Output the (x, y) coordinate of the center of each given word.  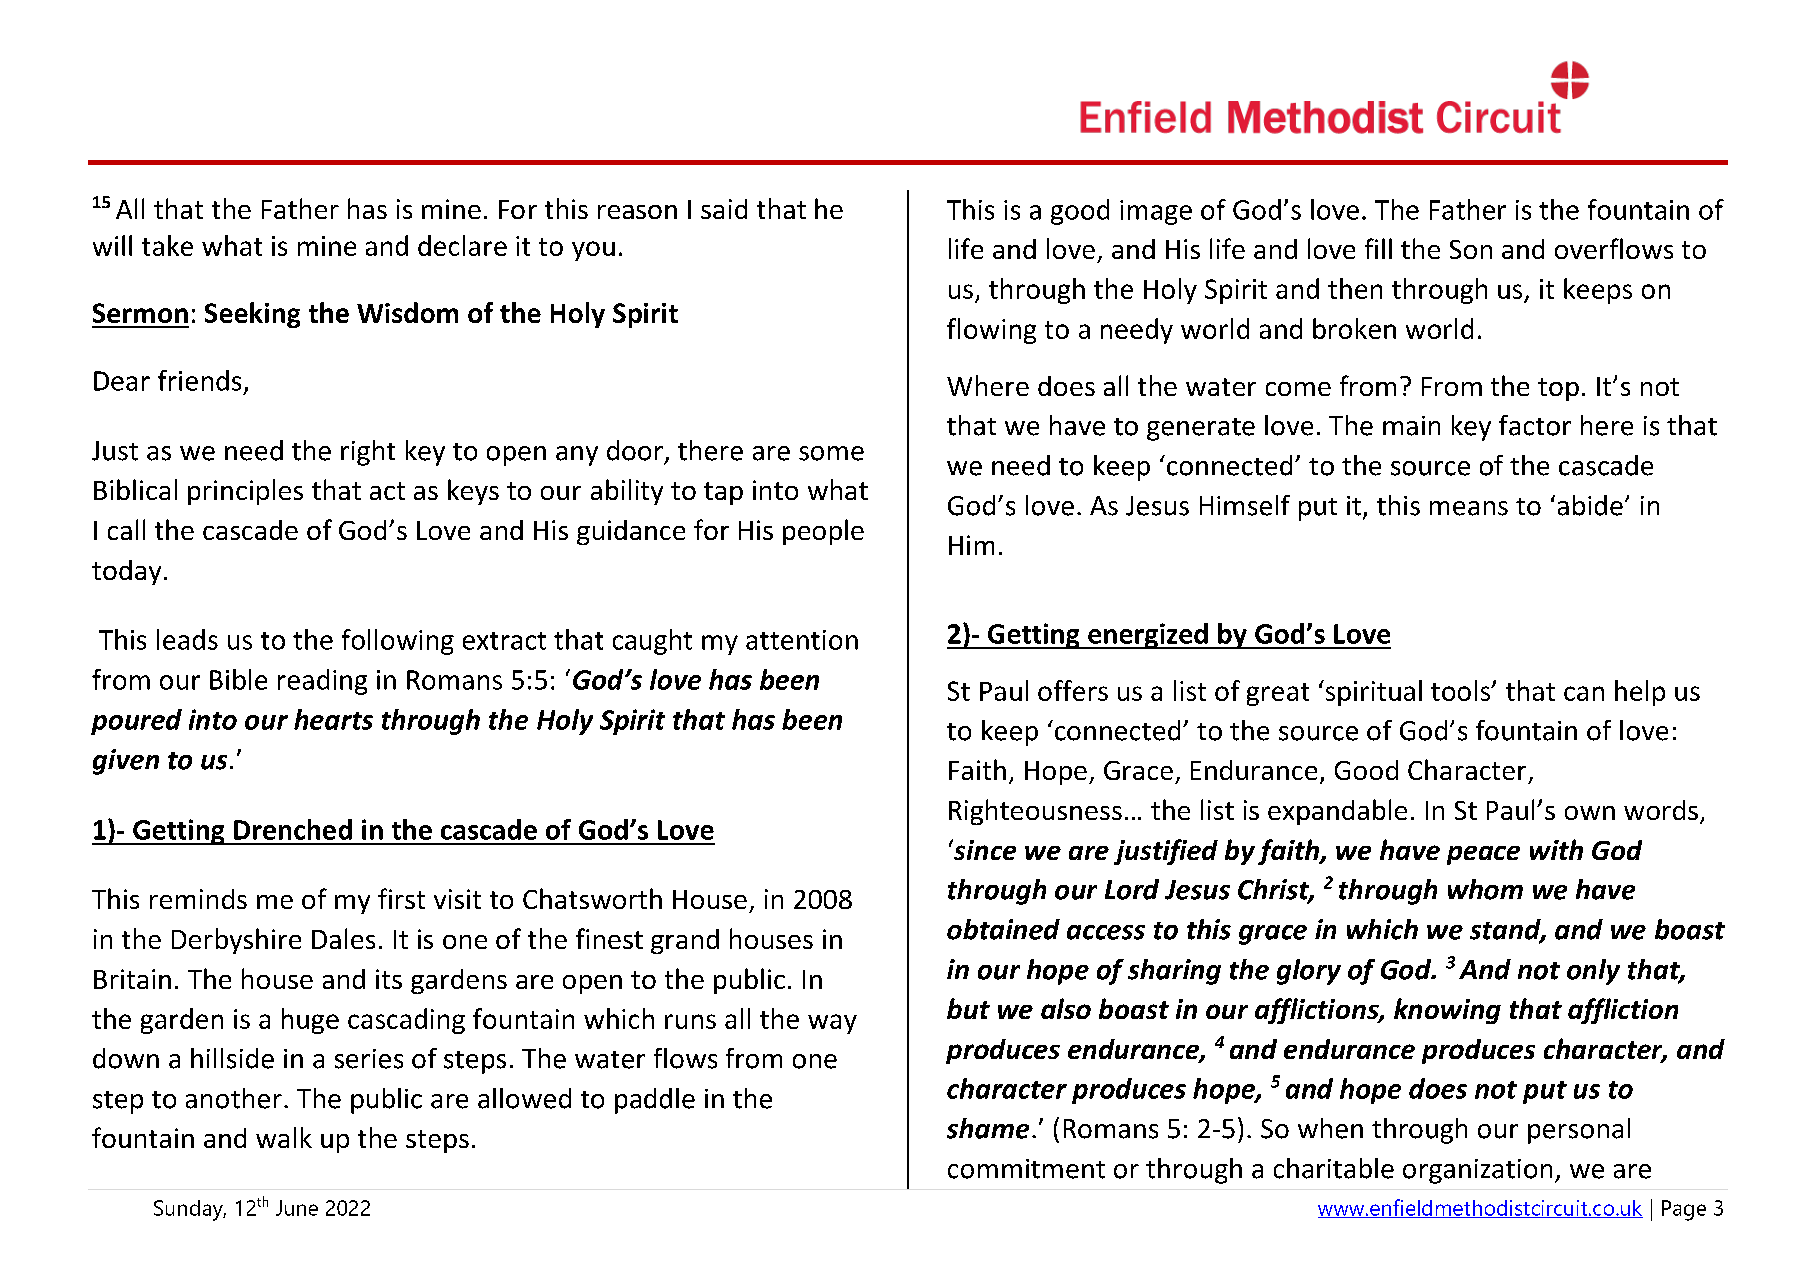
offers (1073, 690)
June (297, 1208)
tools (1462, 690)
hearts (333, 719)
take (167, 245)
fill (1378, 248)
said (724, 209)
